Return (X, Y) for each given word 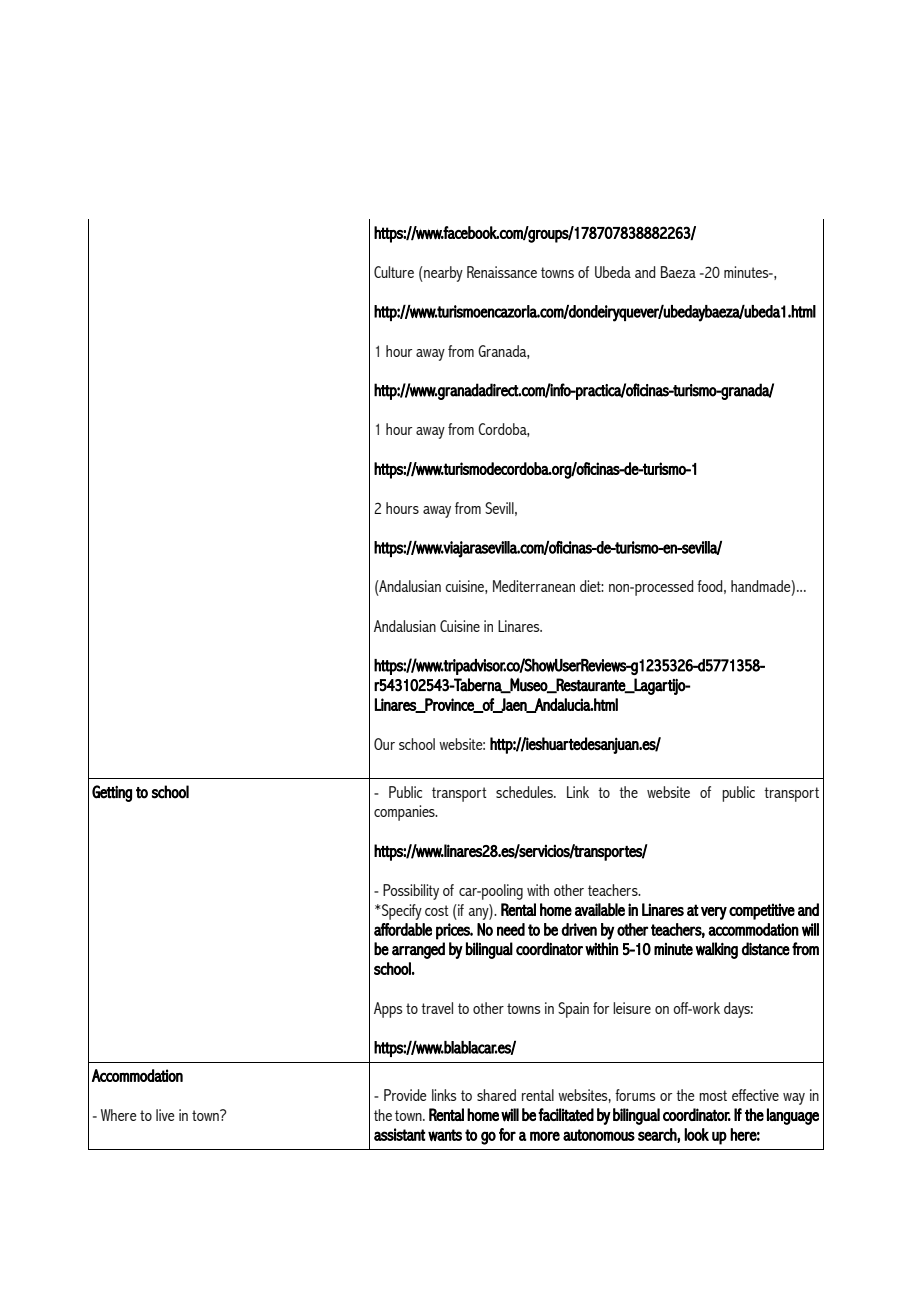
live (165, 1115)
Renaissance (502, 272)
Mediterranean (534, 586)
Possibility (411, 892)
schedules (525, 792)
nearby (442, 274)
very (714, 913)
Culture (394, 272)
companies (405, 813)
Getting (112, 793)
